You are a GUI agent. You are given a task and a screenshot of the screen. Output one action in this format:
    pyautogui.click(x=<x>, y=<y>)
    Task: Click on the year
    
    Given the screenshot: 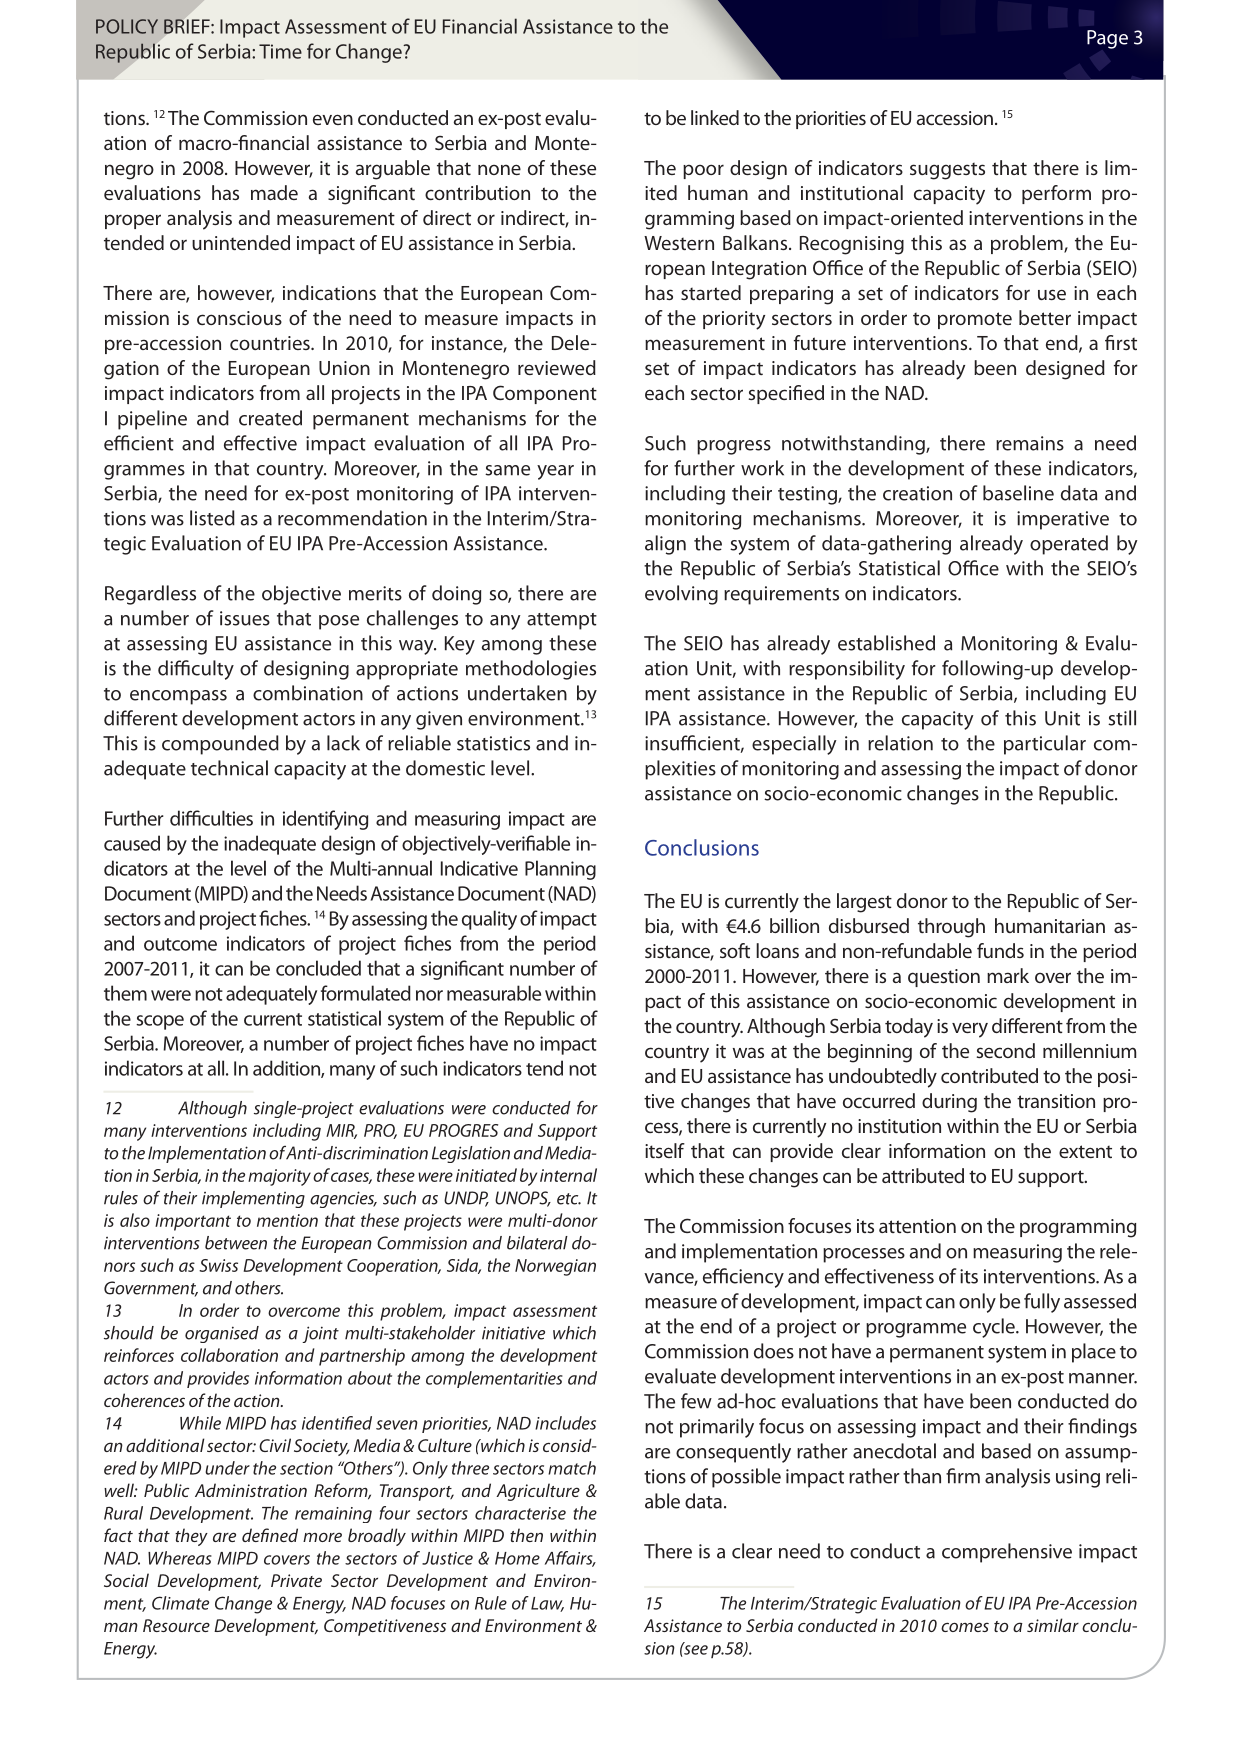 What is the action you would take?
    pyautogui.click(x=555, y=472)
